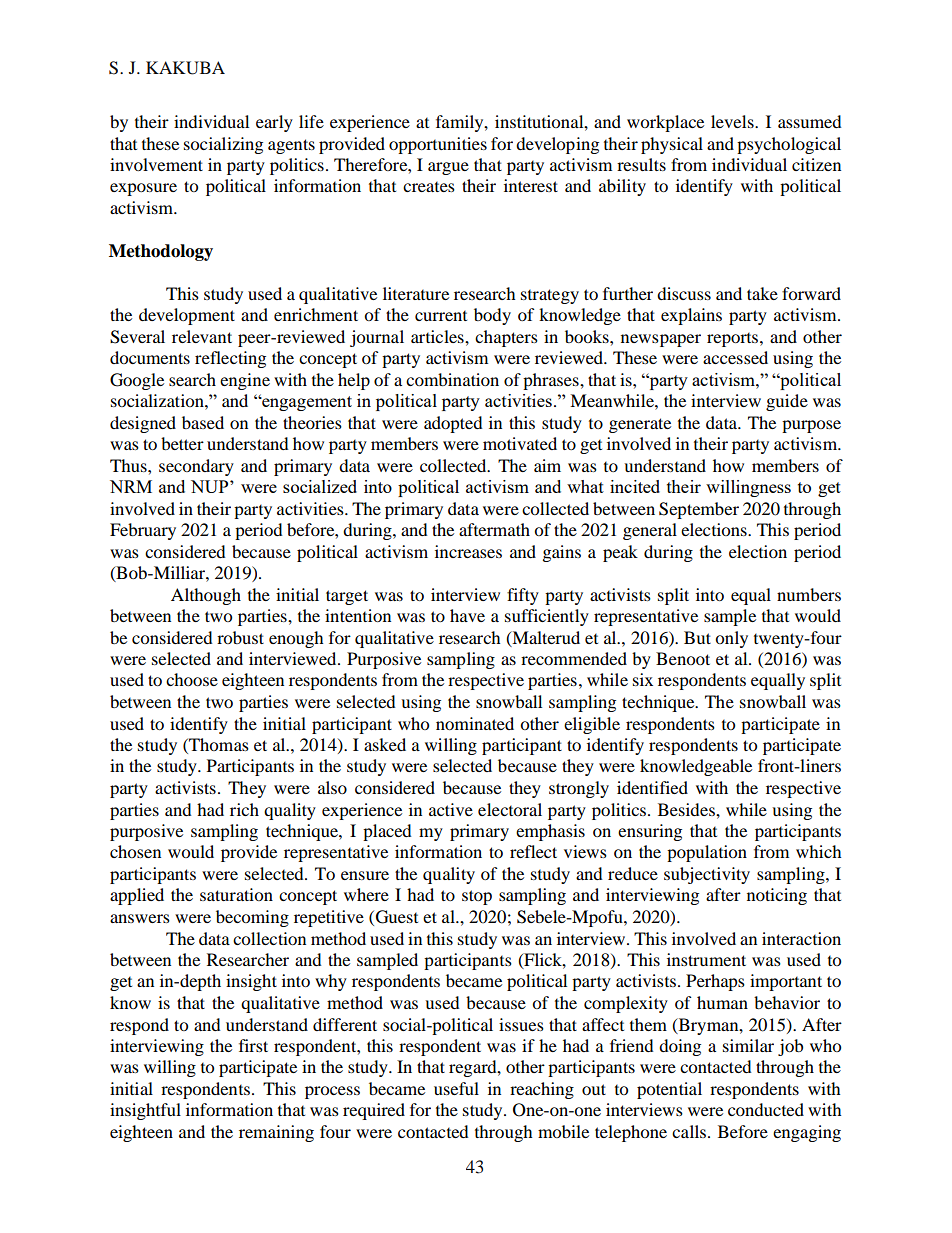  Describe the element at coordinates (135, 851) in the image. I see `chosen` at that location.
